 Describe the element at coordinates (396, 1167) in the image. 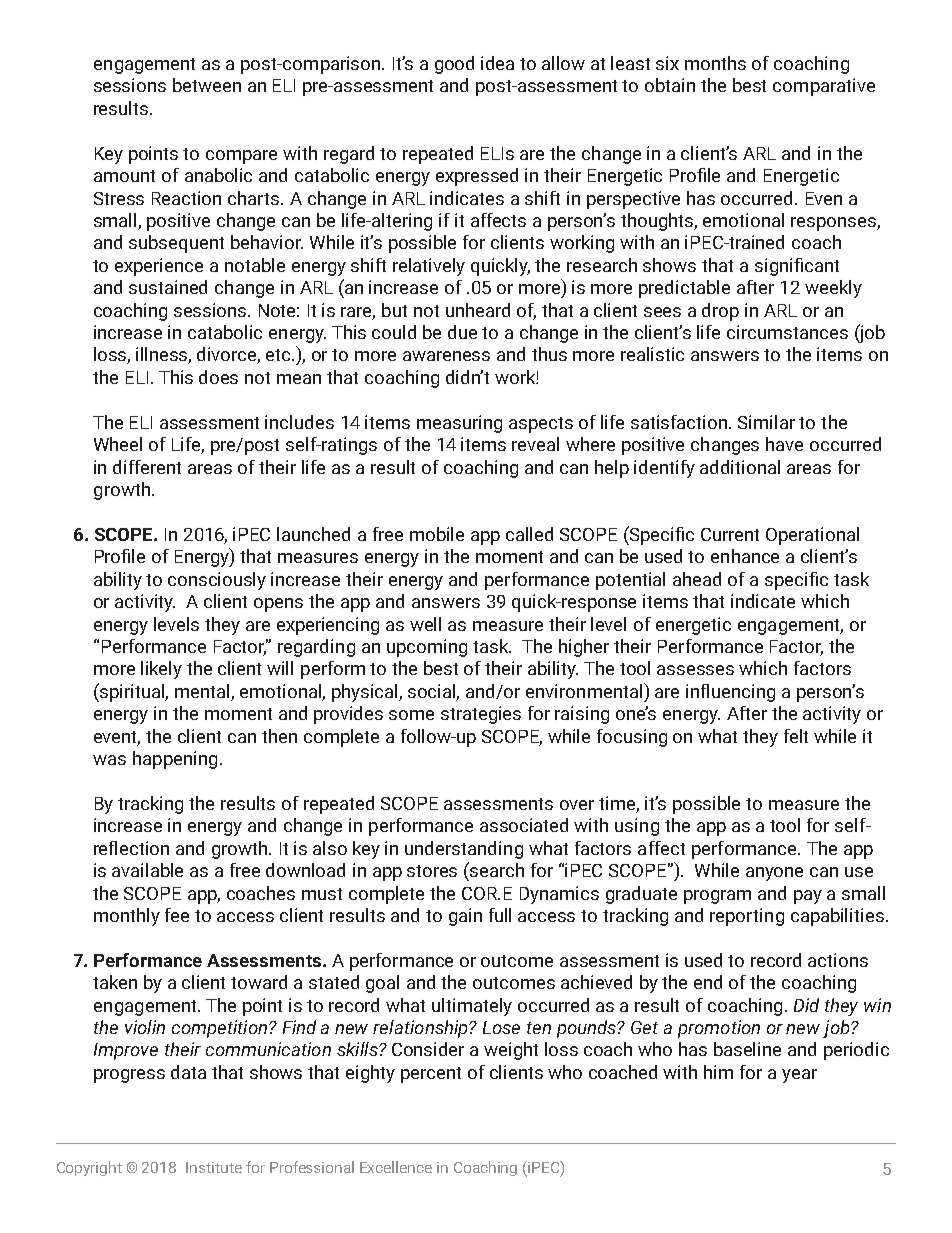

I see `Excellence` at that location.
